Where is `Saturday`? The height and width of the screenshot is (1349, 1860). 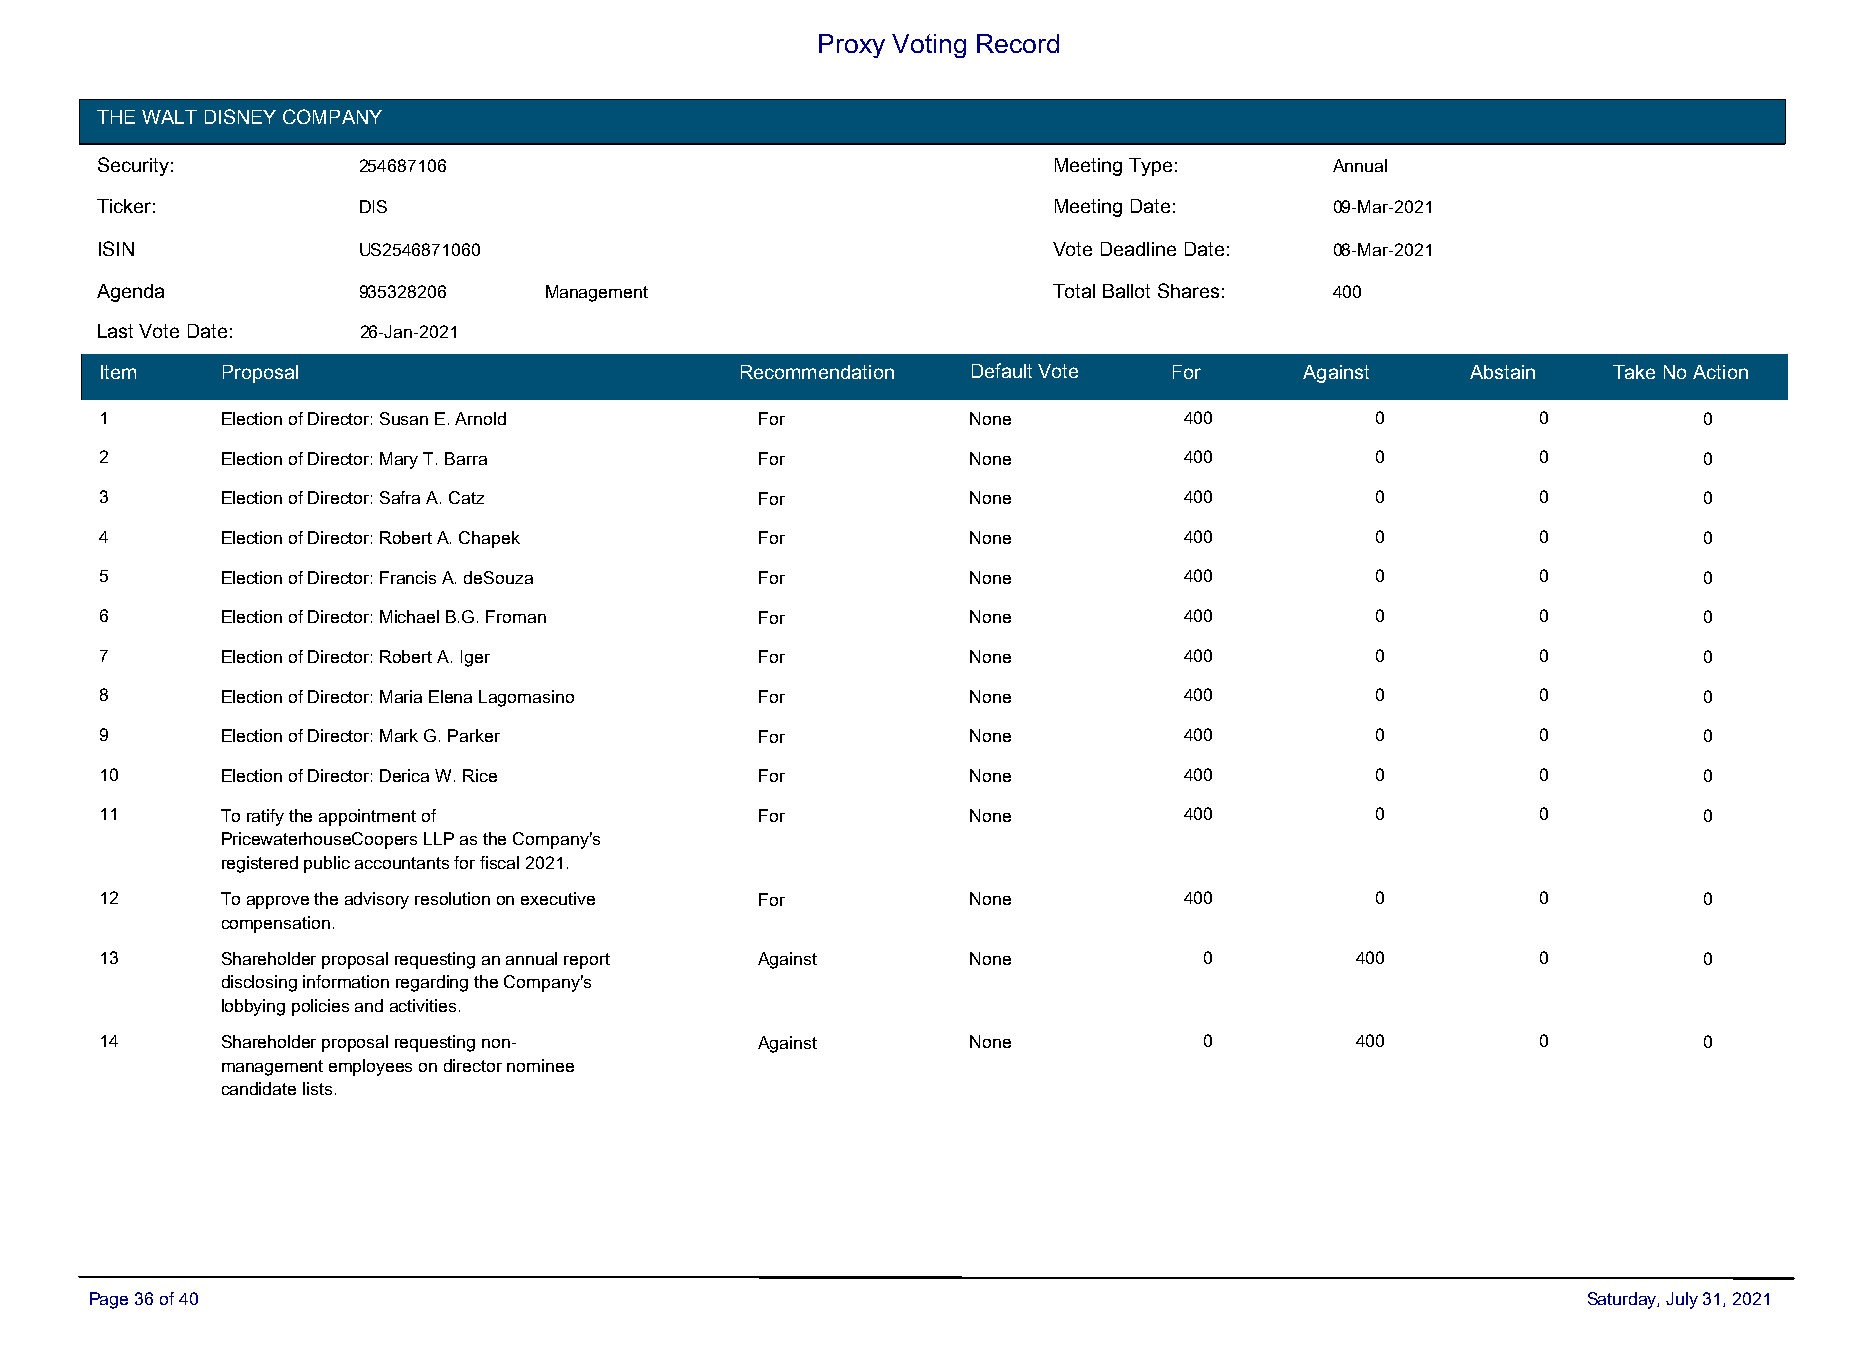 Saturday is located at coordinates (1623, 1300).
